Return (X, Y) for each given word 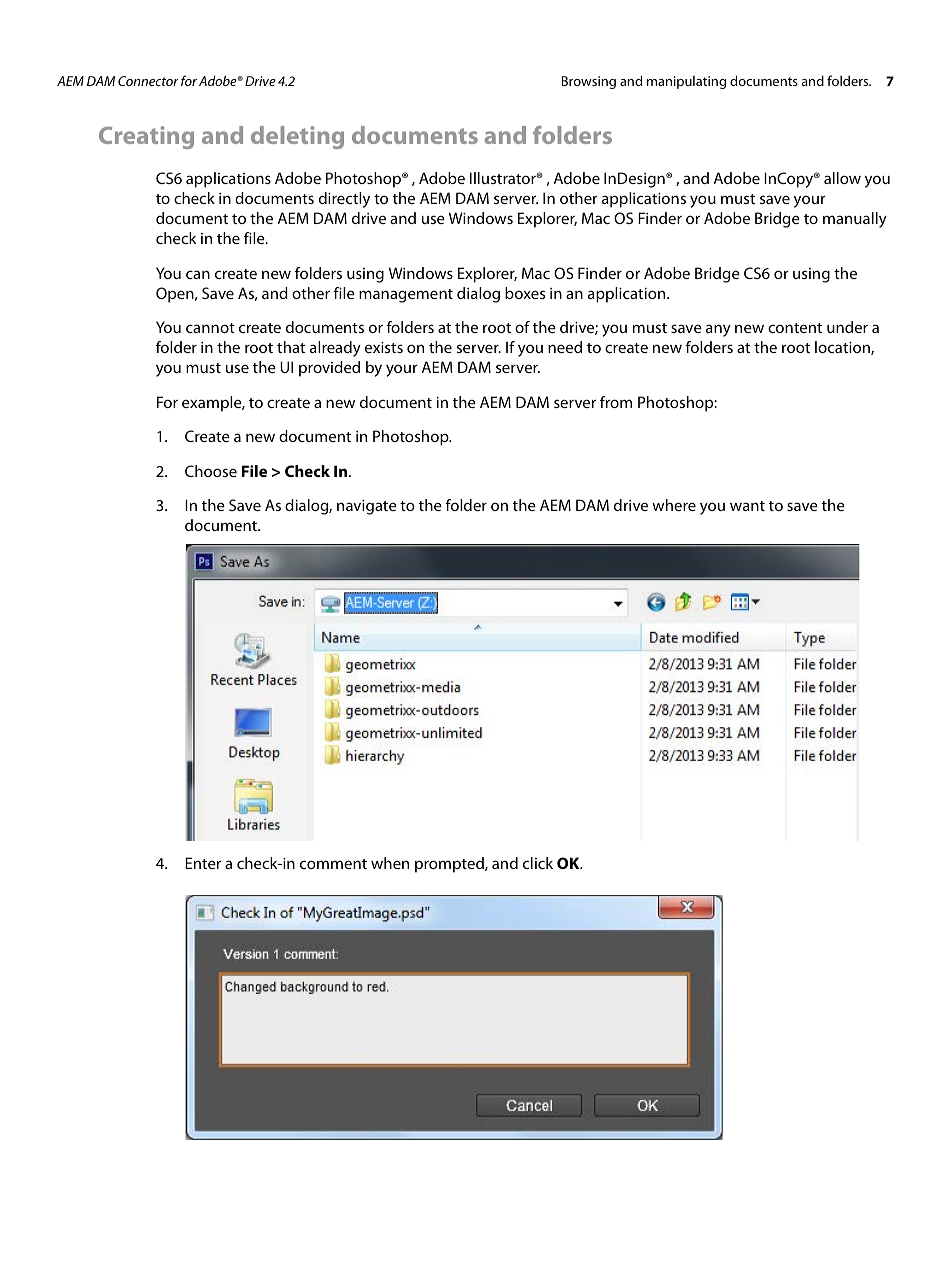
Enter (203, 863)
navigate (367, 507)
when (390, 863)
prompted (450, 865)
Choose (211, 471)
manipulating (686, 82)
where (674, 505)
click (538, 863)
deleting (297, 137)
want (747, 506)
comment (333, 864)
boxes (525, 293)
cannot (210, 328)
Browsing (589, 82)
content (795, 328)
